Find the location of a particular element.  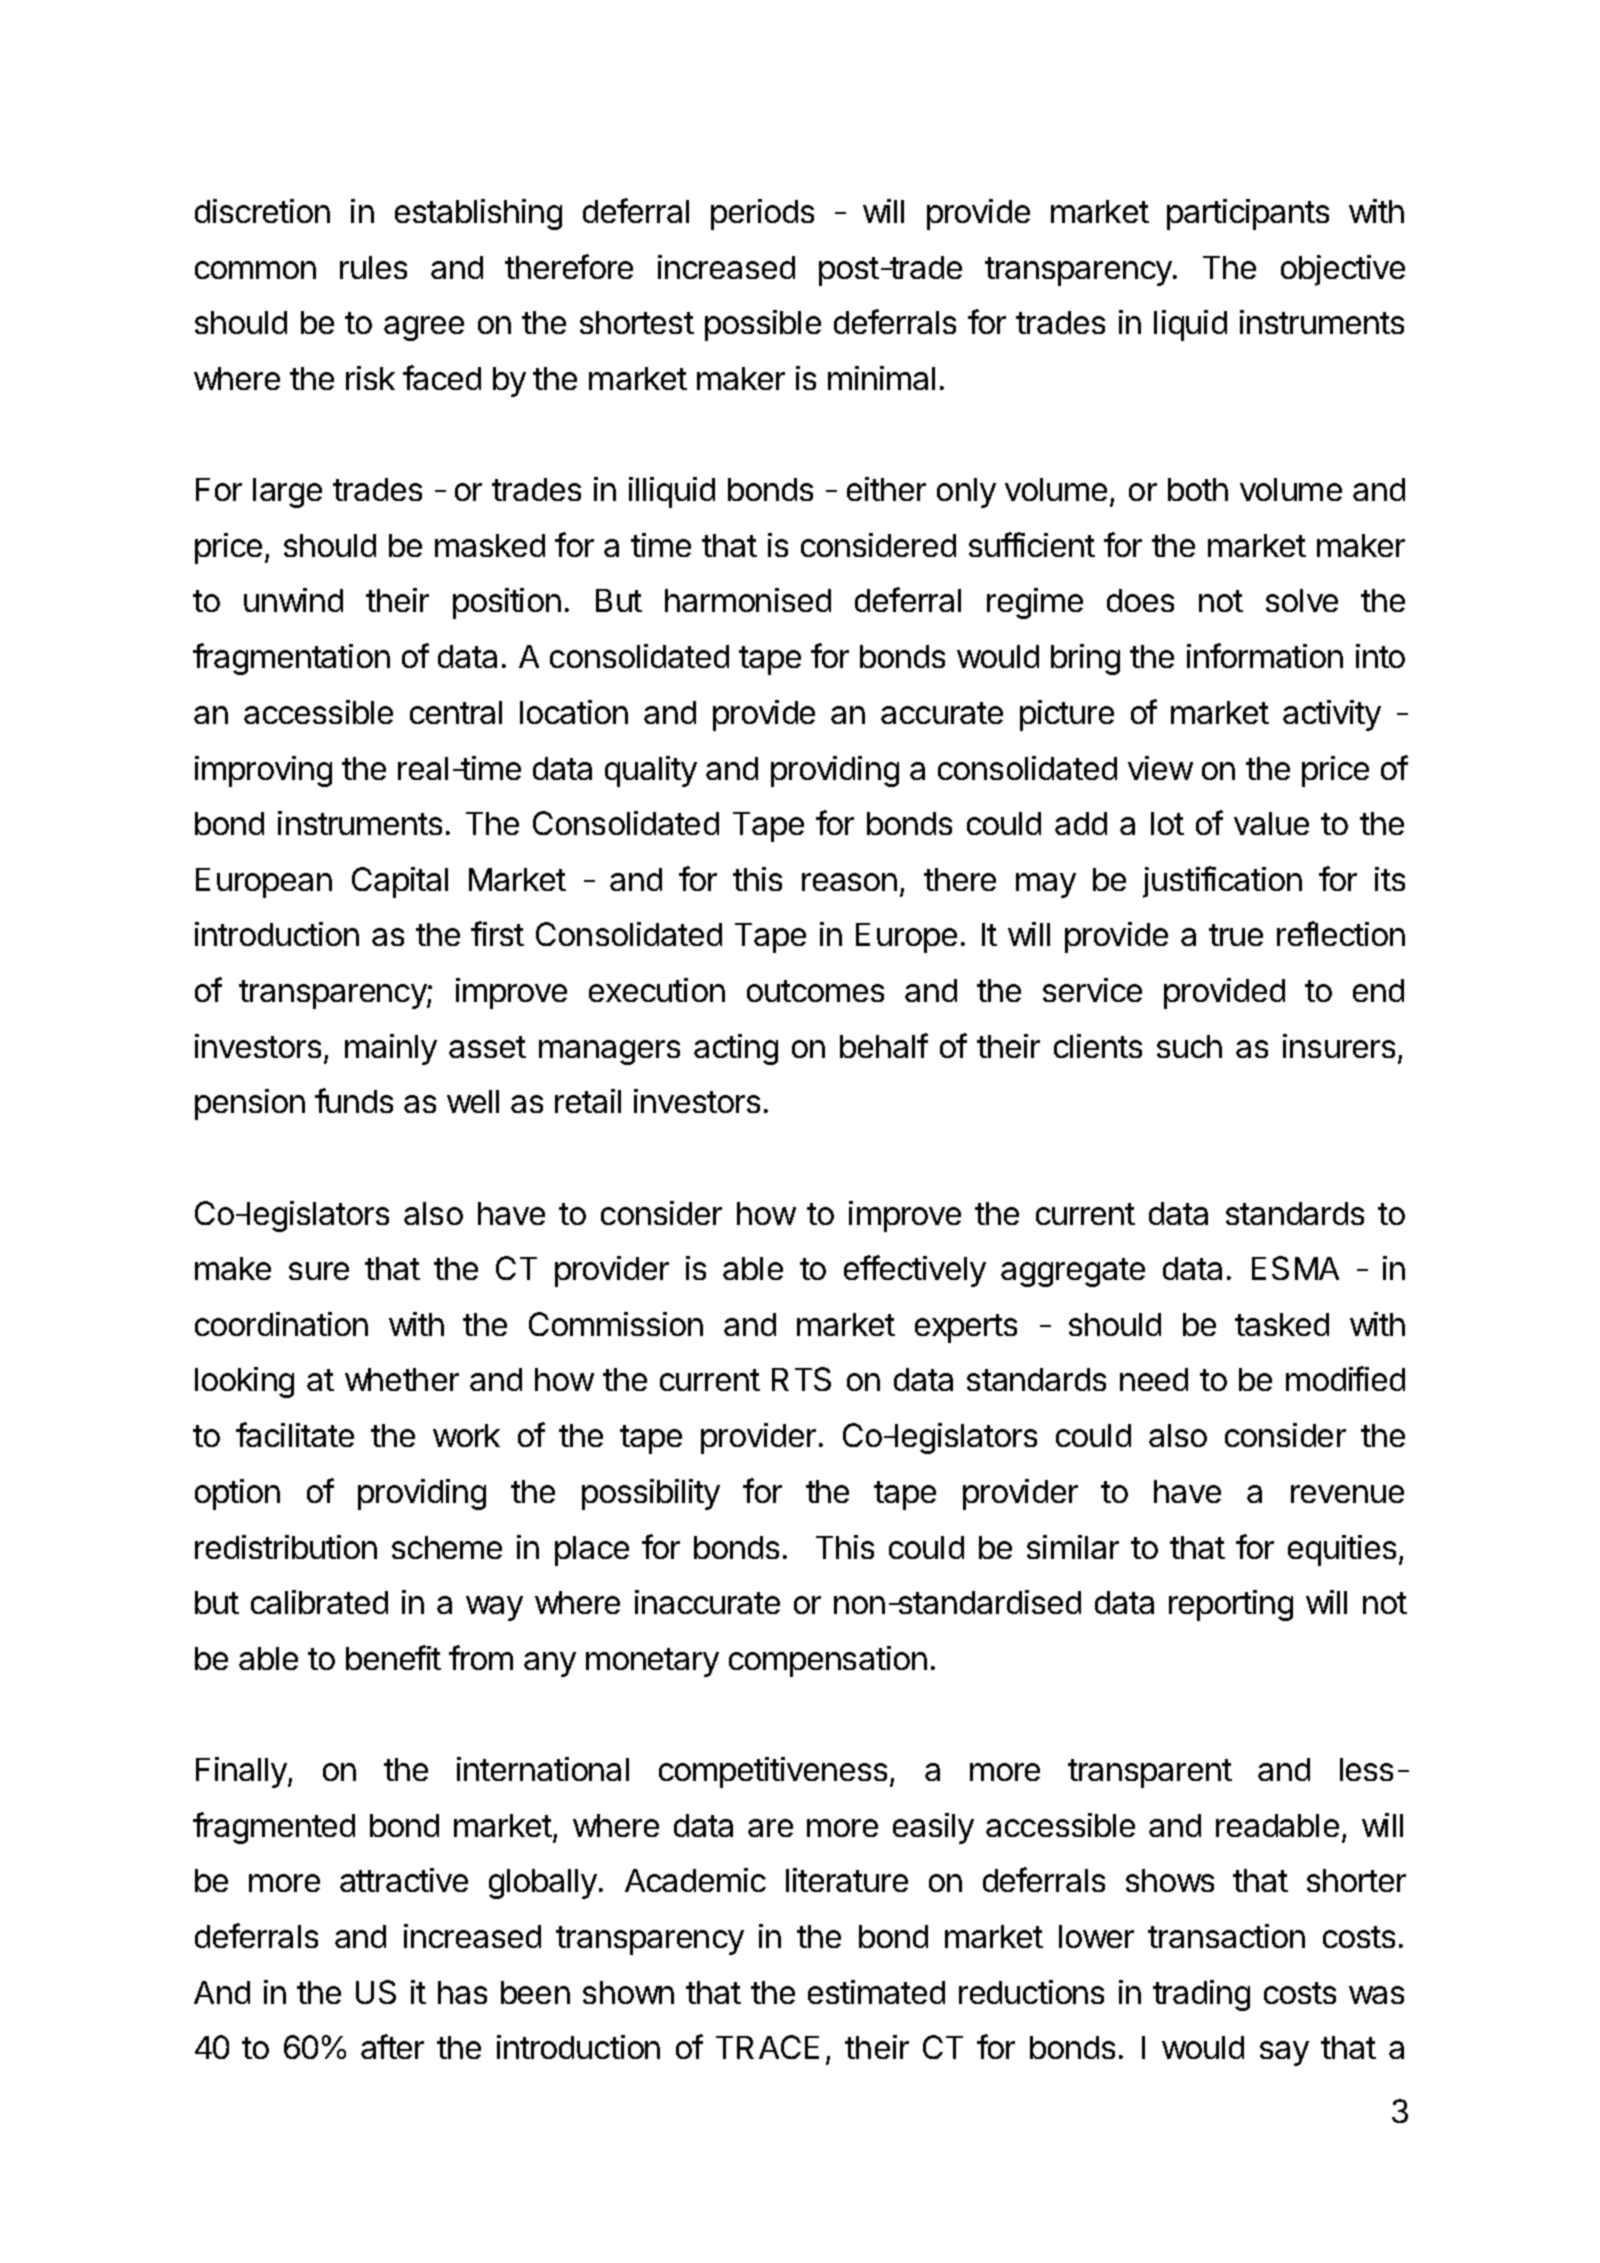

such is located at coordinates (1189, 1046).
